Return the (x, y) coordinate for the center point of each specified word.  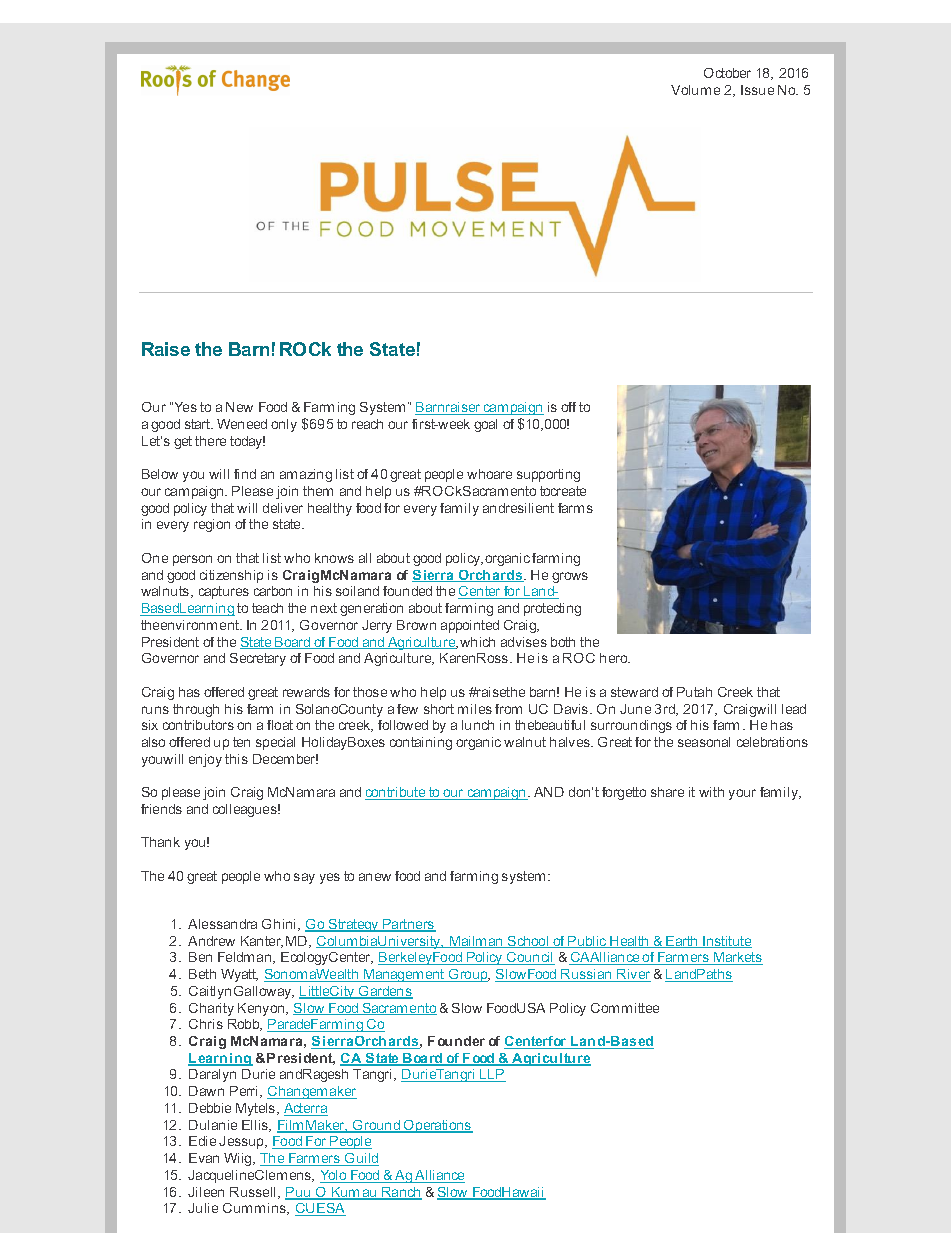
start (199, 424)
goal (485, 425)
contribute (396, 793)
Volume (695, 90)
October (727, 73)
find (245, 474)
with (711, 792)
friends (161, 809)
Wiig (239, 1159)
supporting (548, 475)
